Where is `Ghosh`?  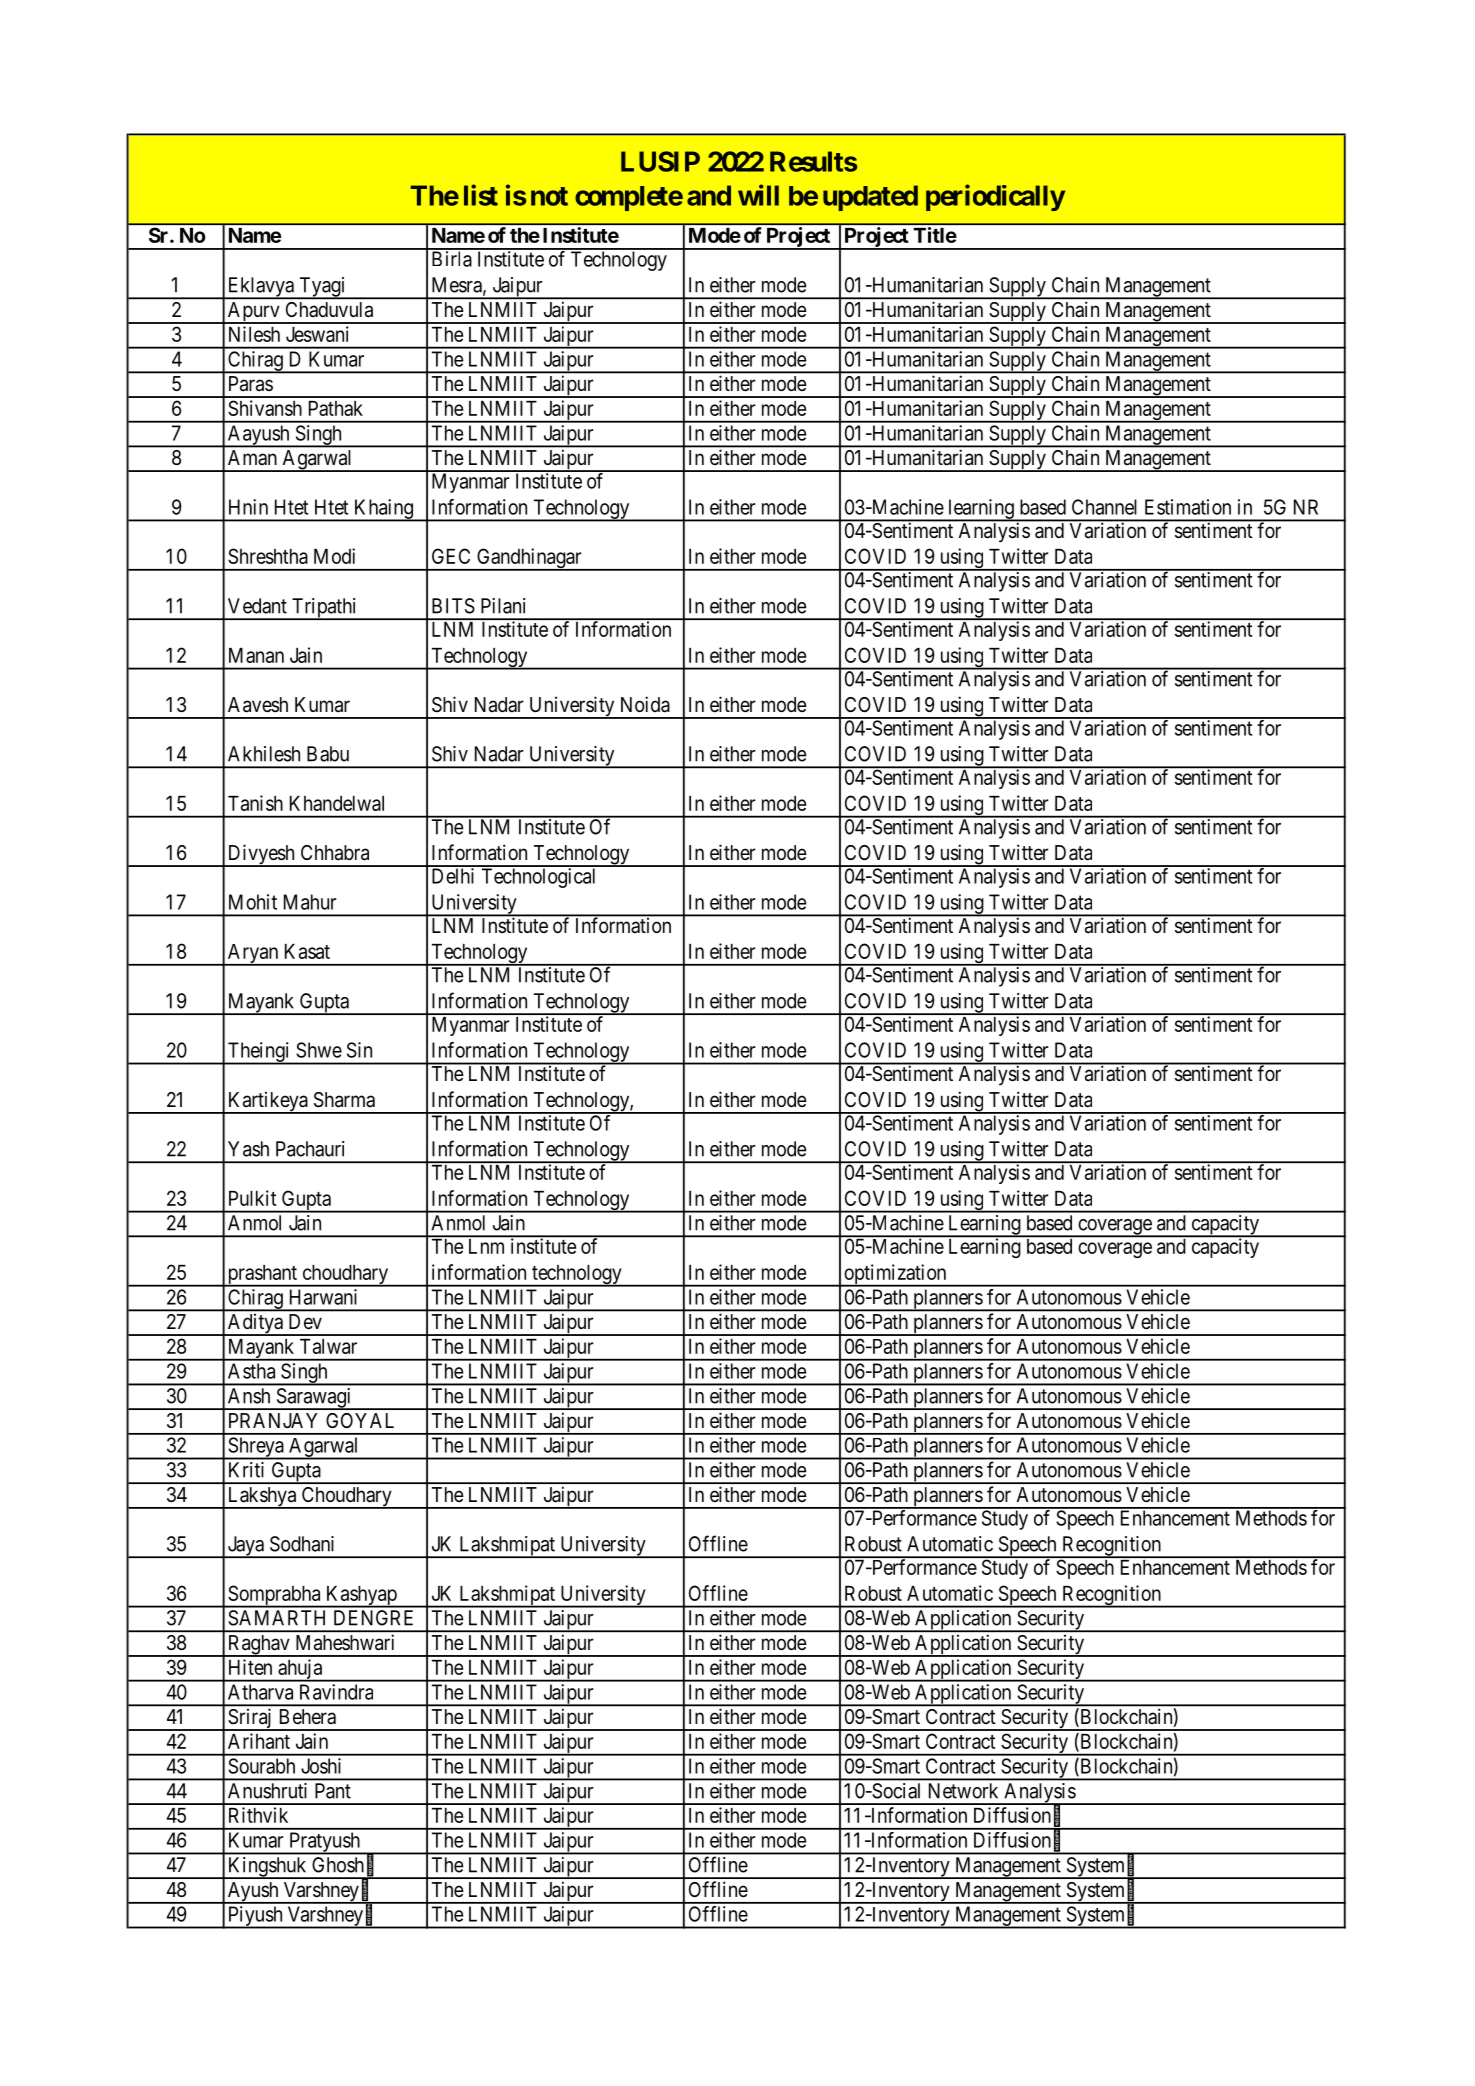
Ghosh is located at coordinates (338, 1865).
